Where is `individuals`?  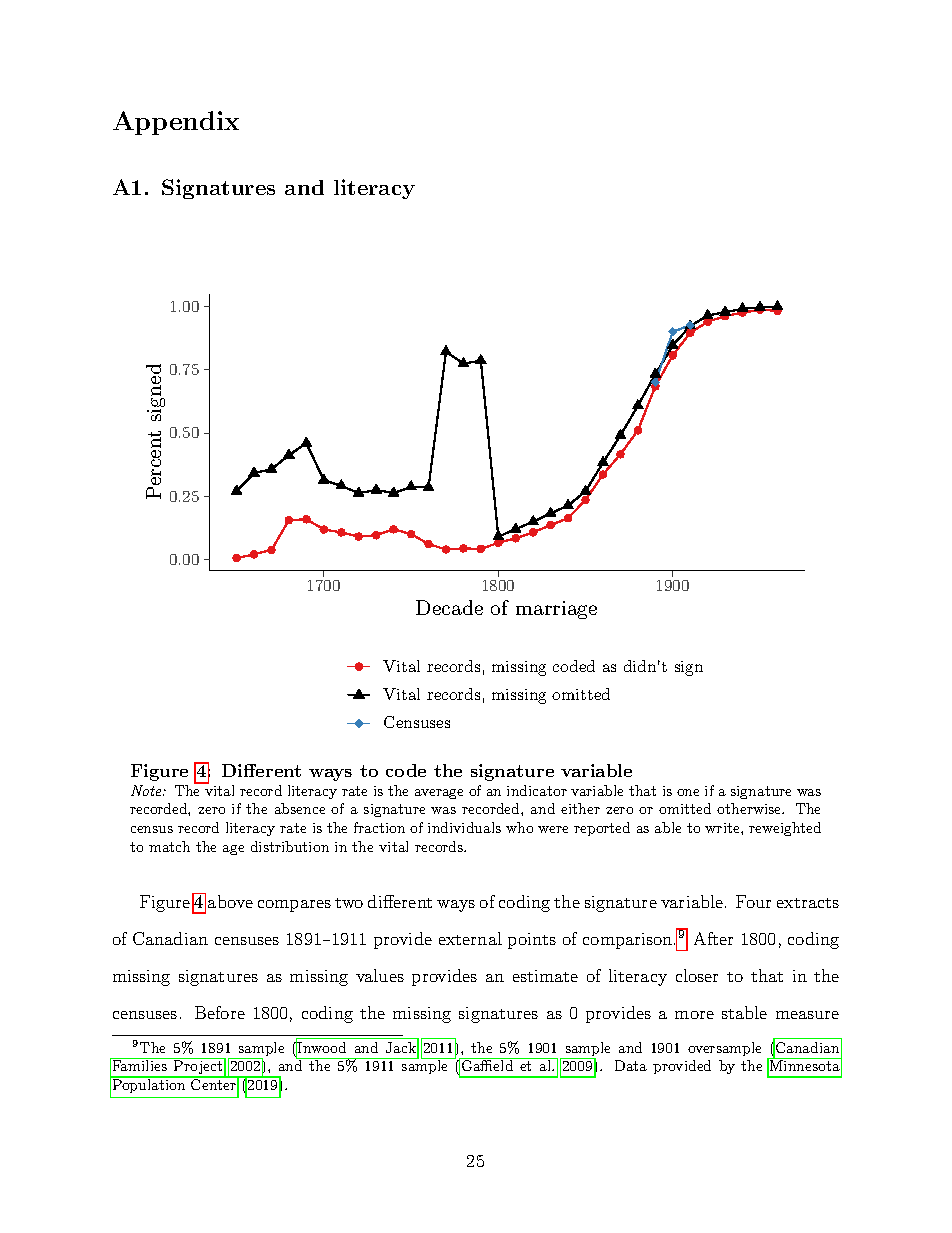 individuals is located at coordinates (464, 827).
